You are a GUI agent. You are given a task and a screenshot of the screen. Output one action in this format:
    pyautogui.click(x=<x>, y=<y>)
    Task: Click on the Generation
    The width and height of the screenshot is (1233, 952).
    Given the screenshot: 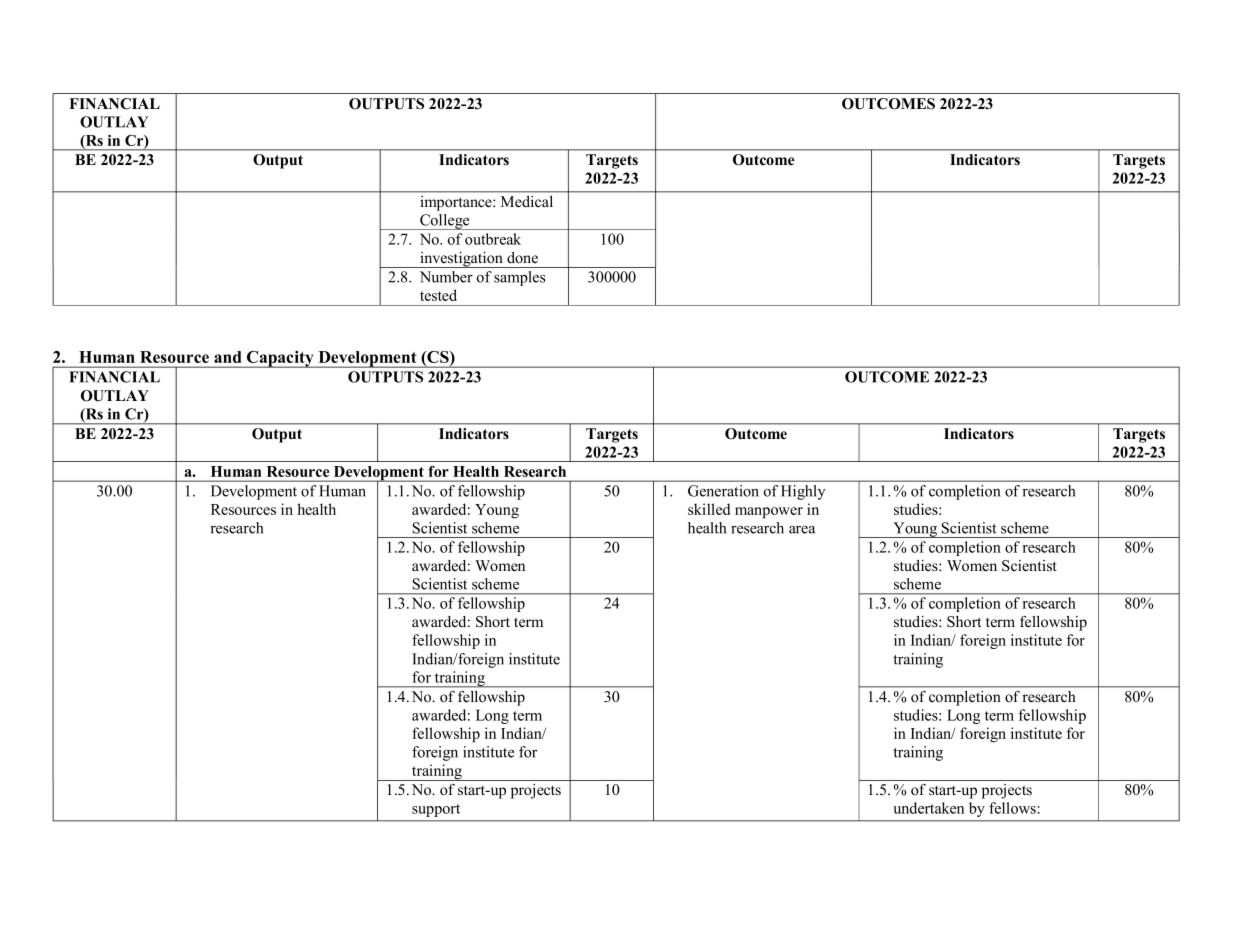 What is the action you would take?
    pyautogui.click(x=723, y=491)
